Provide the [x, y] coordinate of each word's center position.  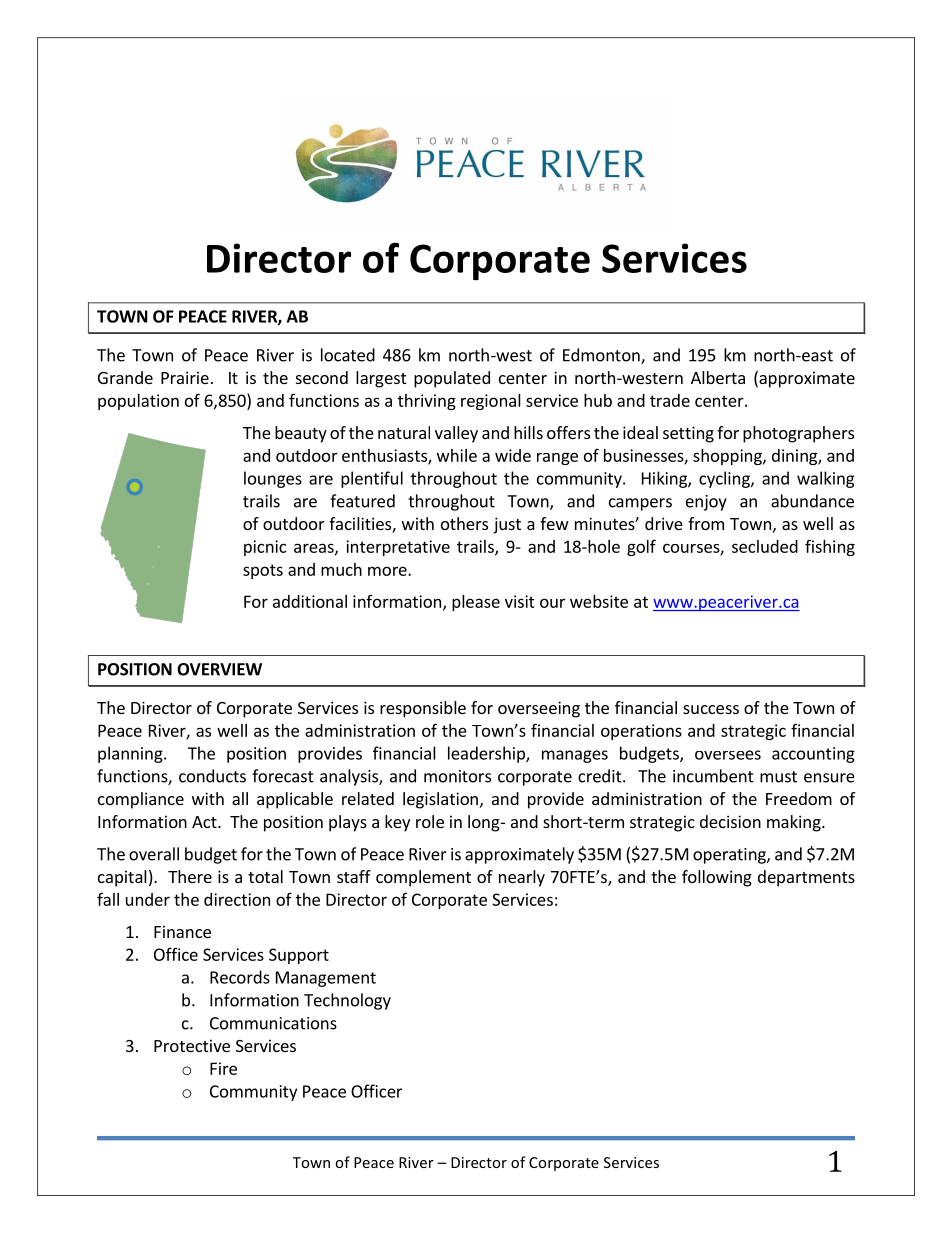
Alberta [718, 377]
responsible [423, 709]
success [711, 709]
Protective [192, 1045]
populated [452, 379]
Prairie [185, 377]
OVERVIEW [219, 669]
